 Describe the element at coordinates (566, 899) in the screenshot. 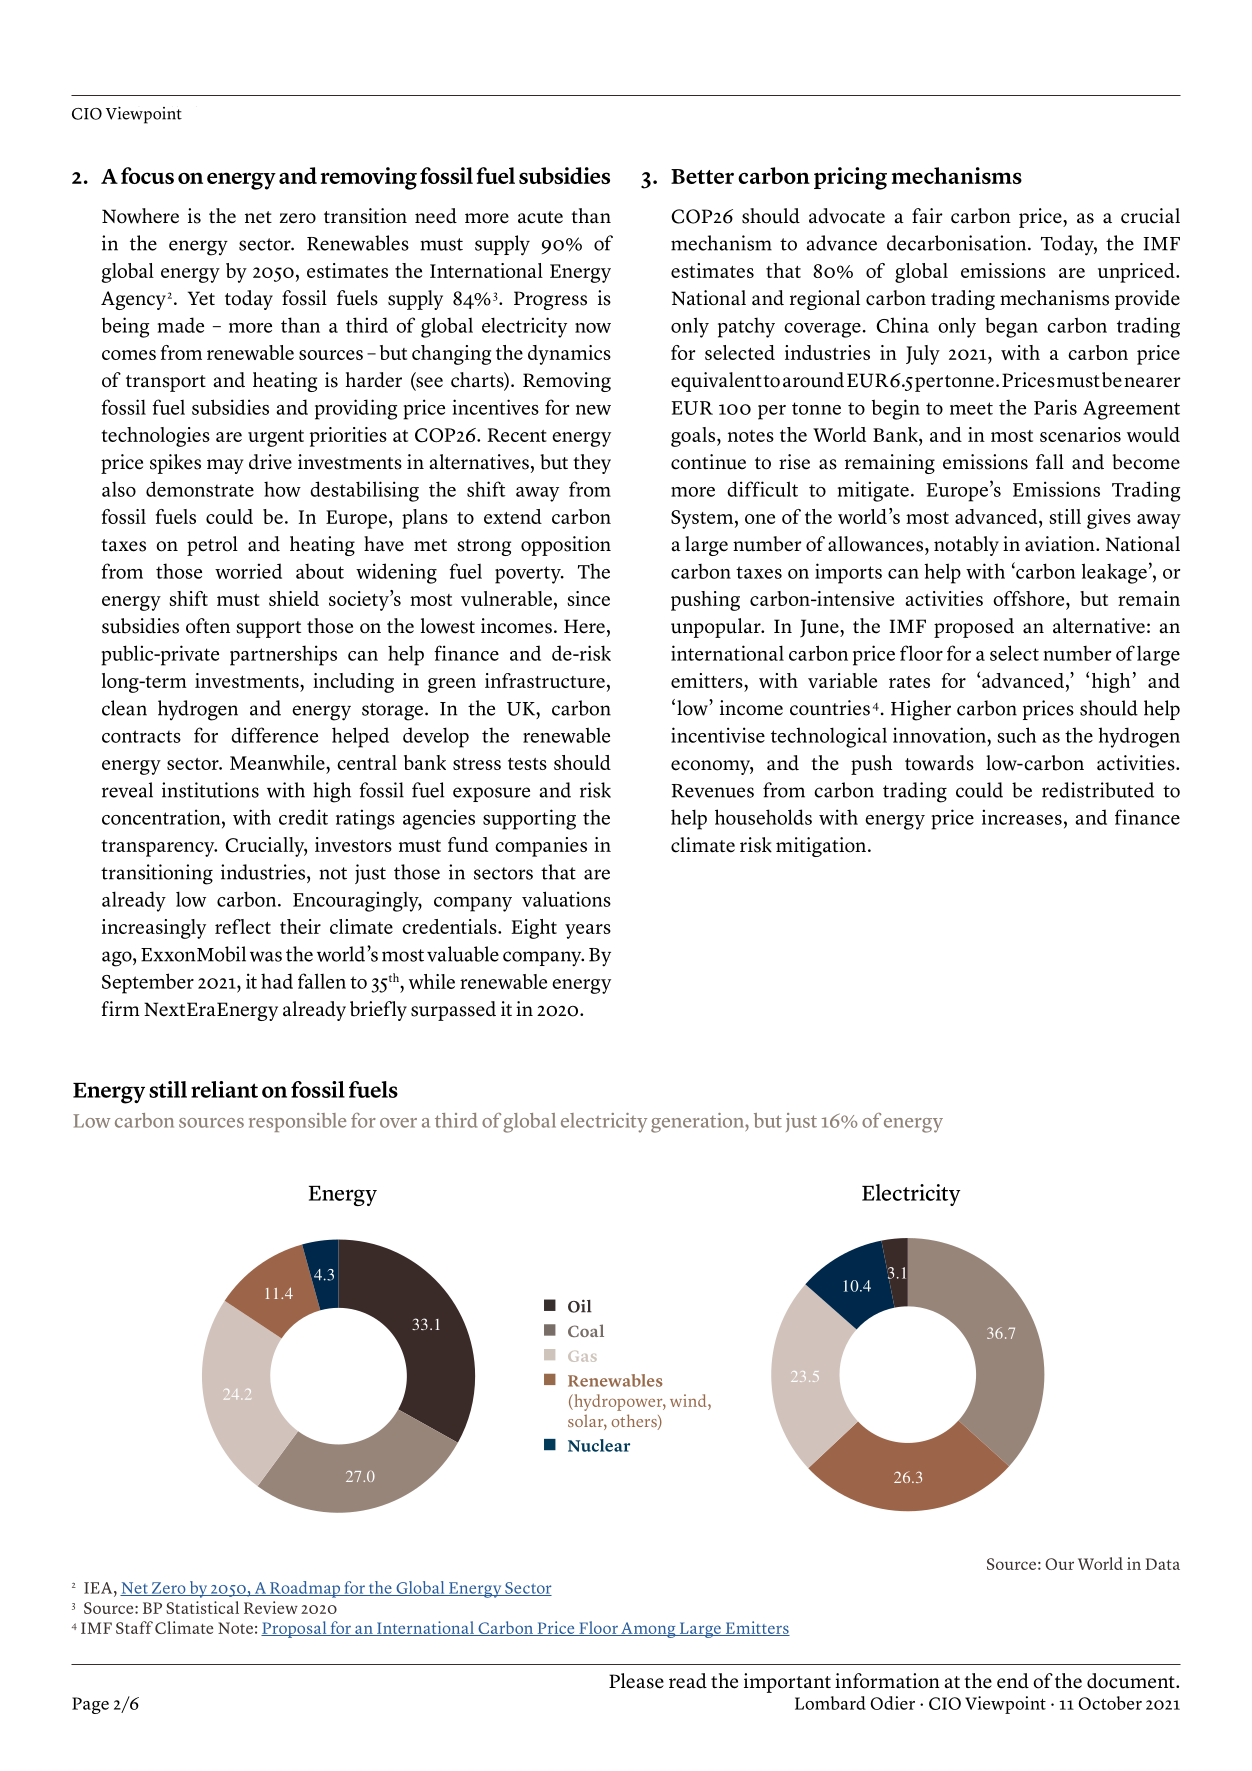

I see `valuations` at that location.
